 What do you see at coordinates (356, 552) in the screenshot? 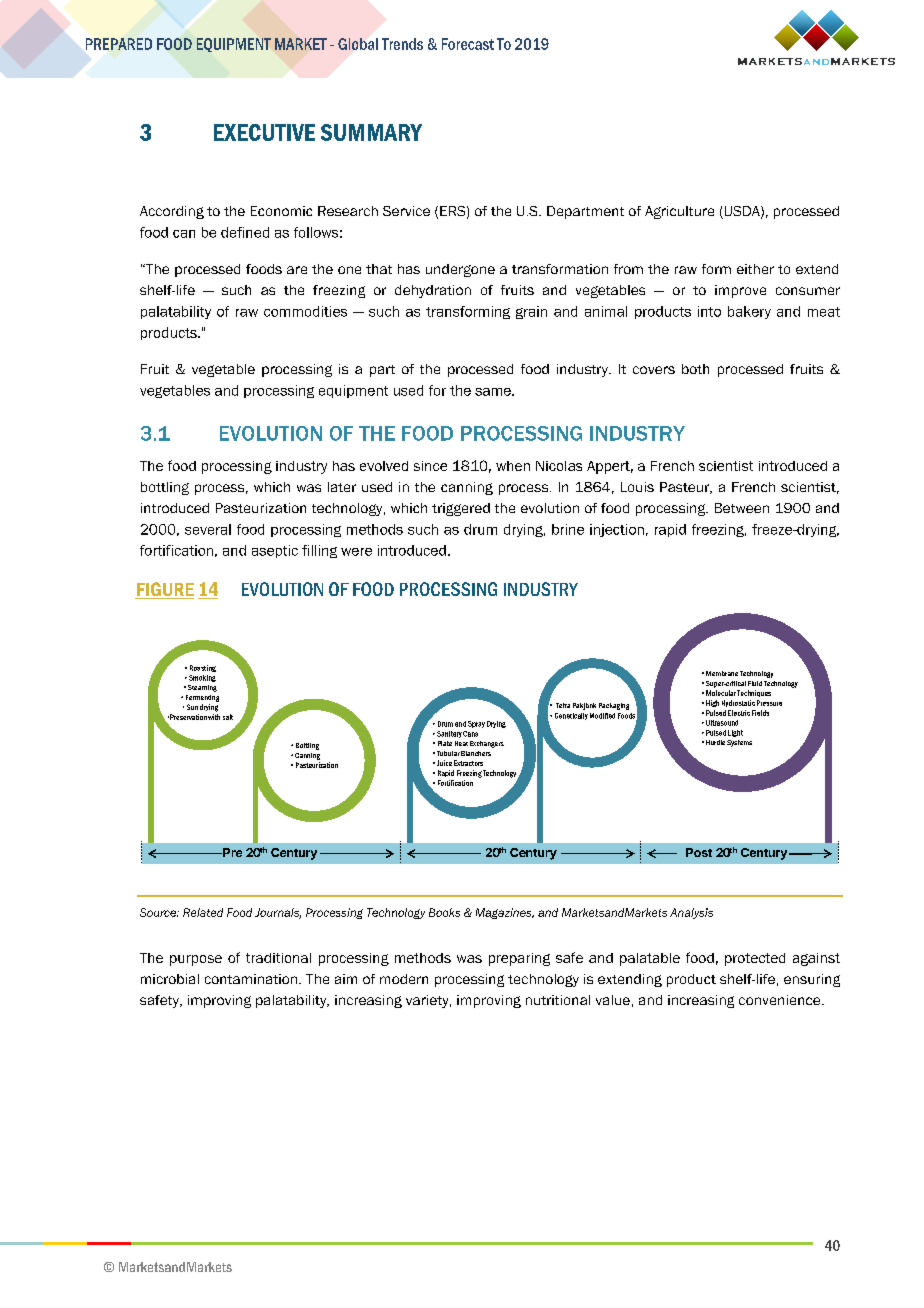
I see `were` at bounding box center [356, 552].
